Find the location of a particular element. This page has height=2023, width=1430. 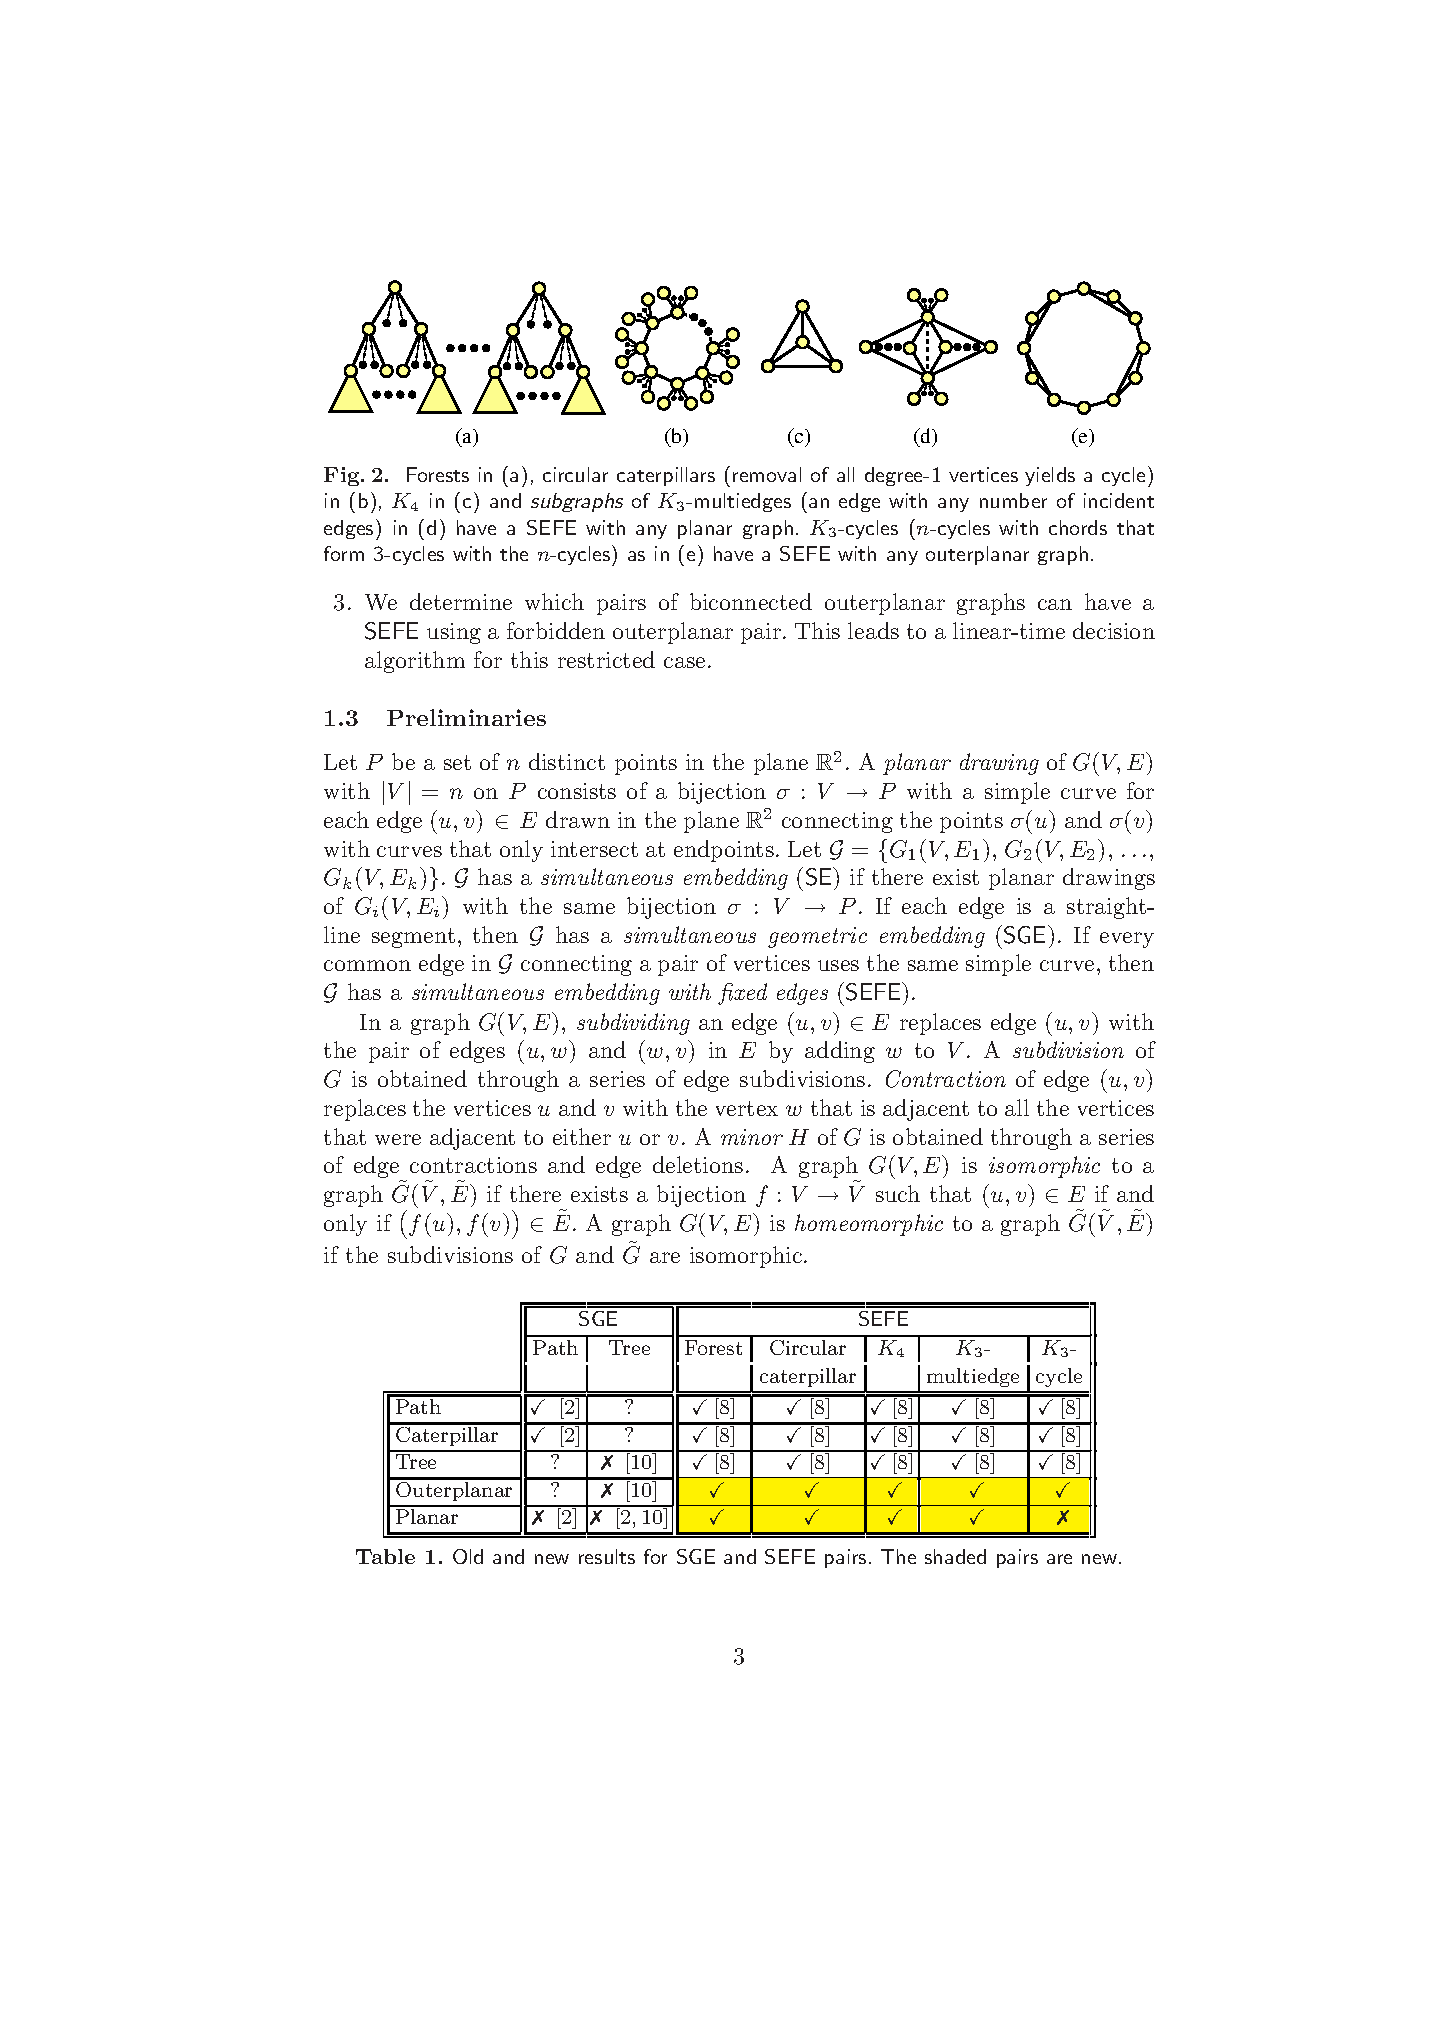

were is located at coordinates (398, 1139).
